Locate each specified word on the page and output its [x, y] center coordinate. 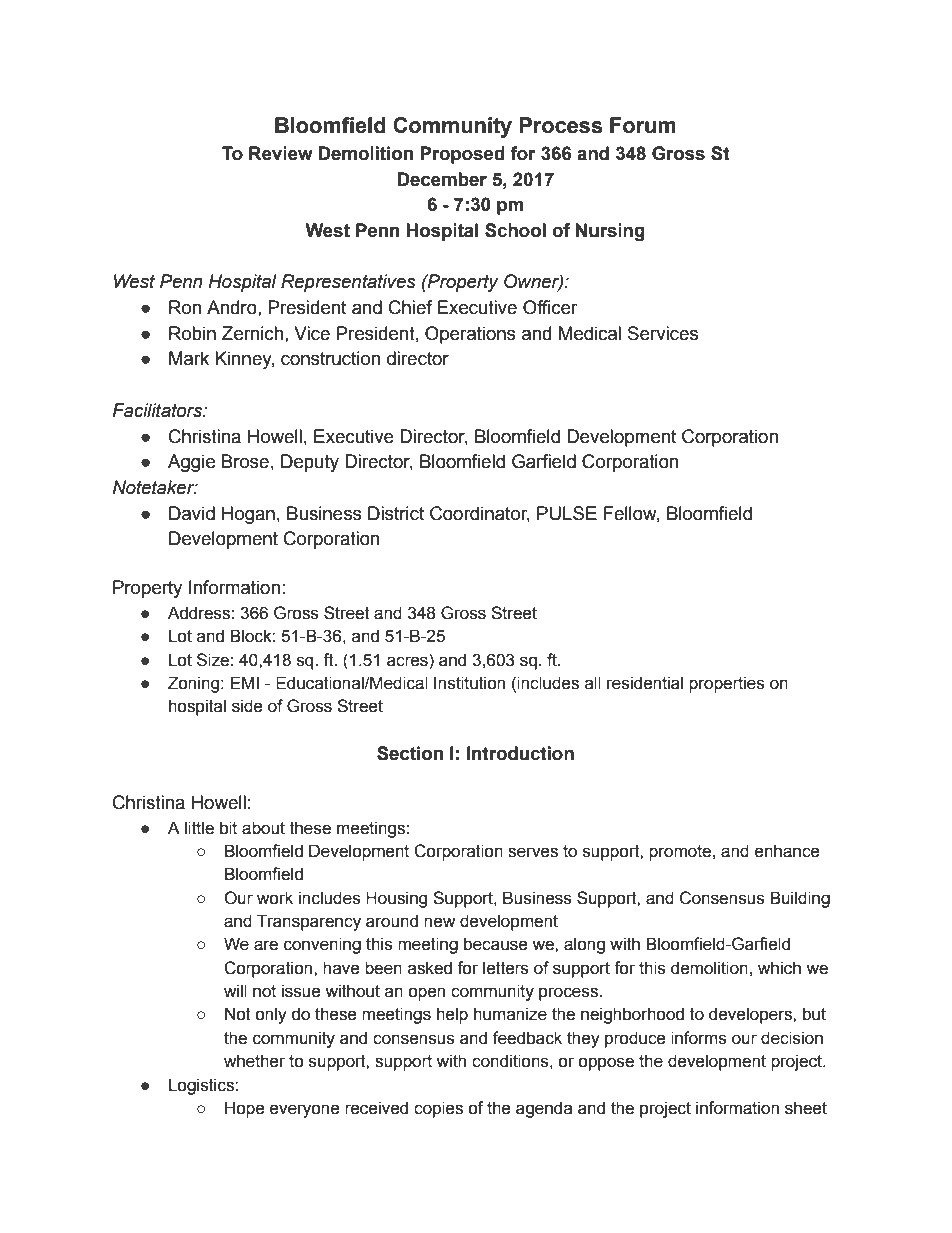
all [593, 683]
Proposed [462, 155]
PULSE [567, 513]
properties [727, 684]
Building [800, 899]
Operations [470, 335]
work [275, 898]
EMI [245, 682]
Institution [469, 683]
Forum [643, 125]
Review [281, 153]
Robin [192, 333]
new [439, 922]
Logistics [202, 1086]
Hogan [248, 515]
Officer [550, 307]
